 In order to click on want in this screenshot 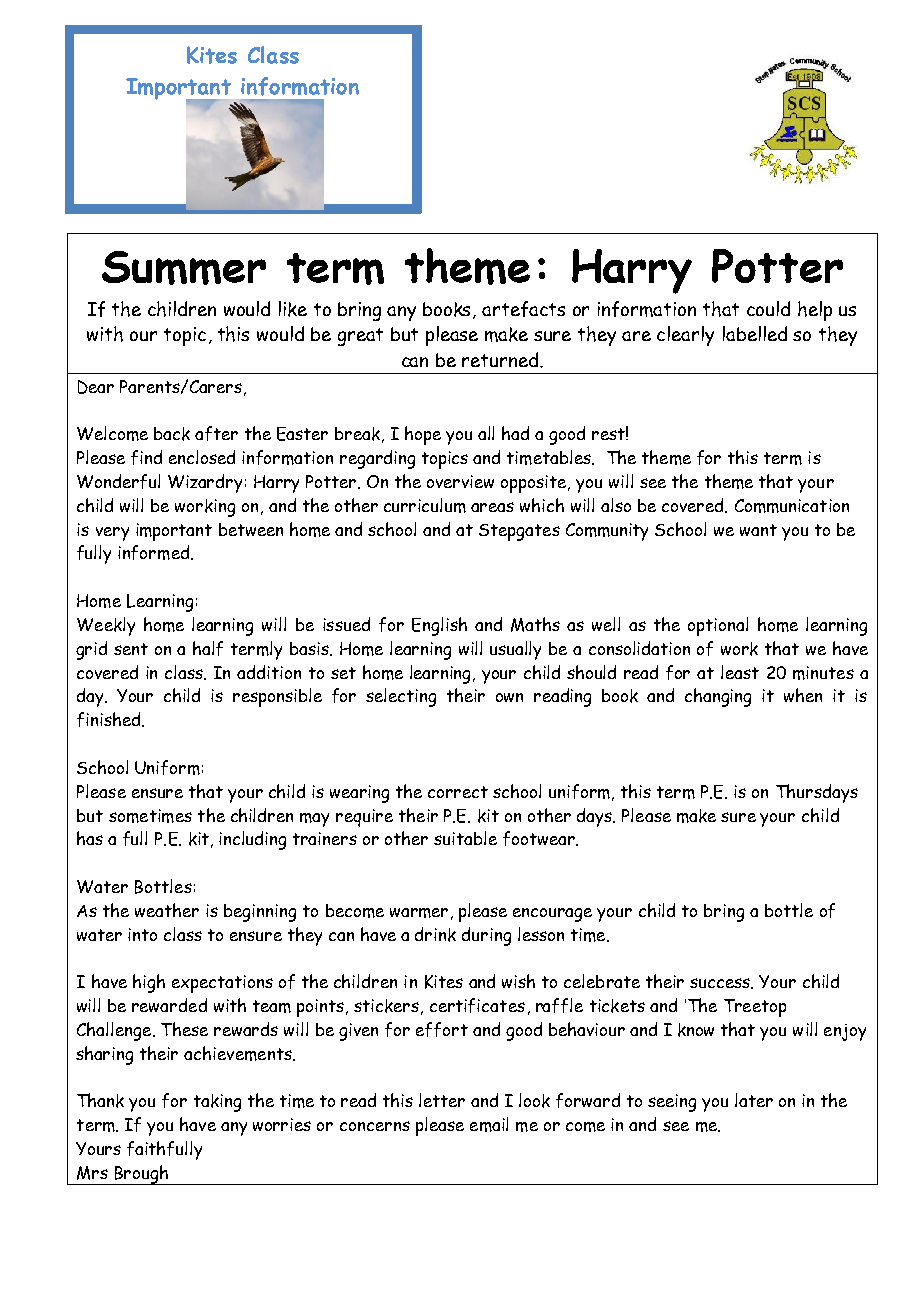, I will do `click(758, 530)`.
